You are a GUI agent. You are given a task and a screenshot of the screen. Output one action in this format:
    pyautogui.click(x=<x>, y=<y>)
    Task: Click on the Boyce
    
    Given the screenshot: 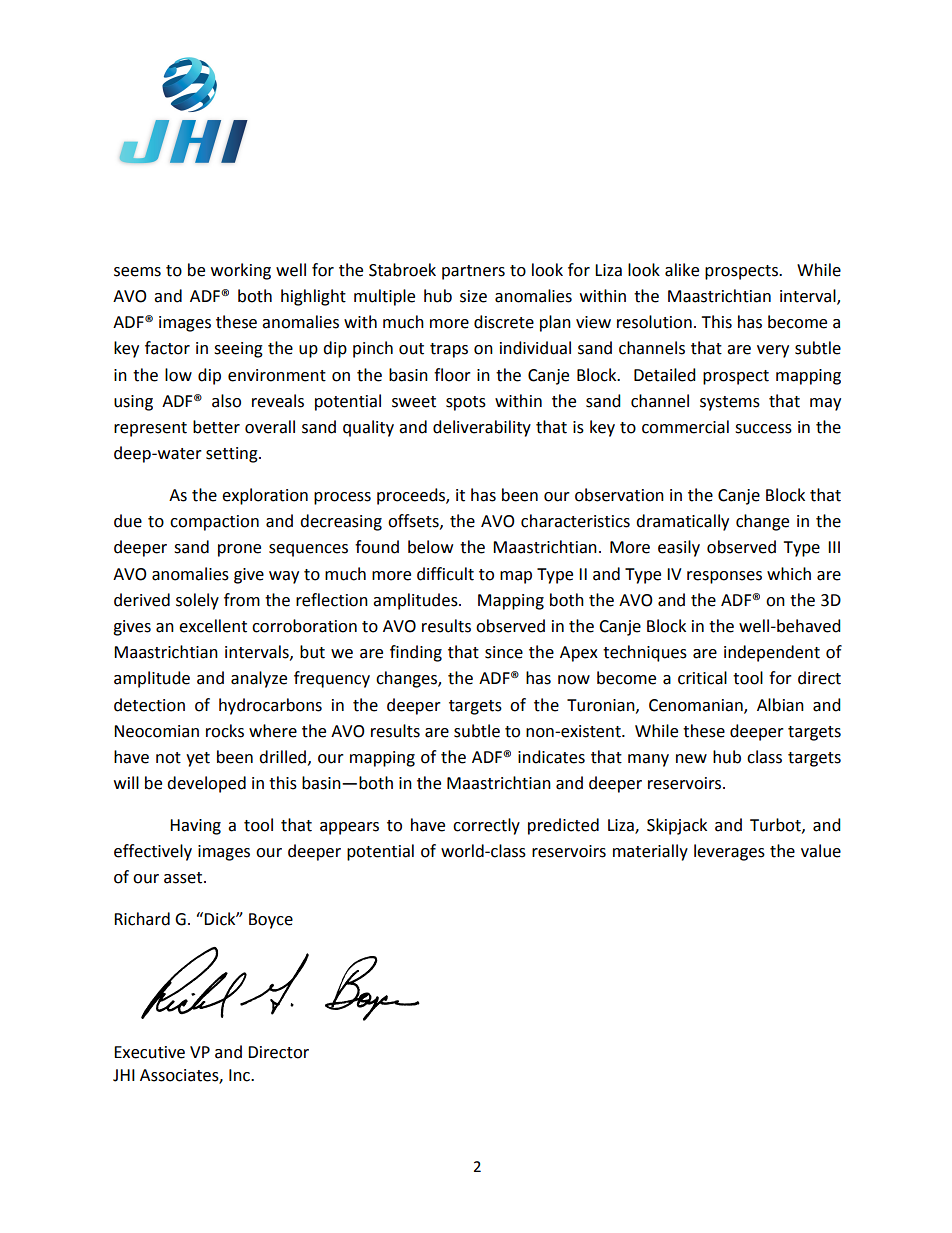 What is the action you would take?
    pyautogui.click(x=271, y=921)
